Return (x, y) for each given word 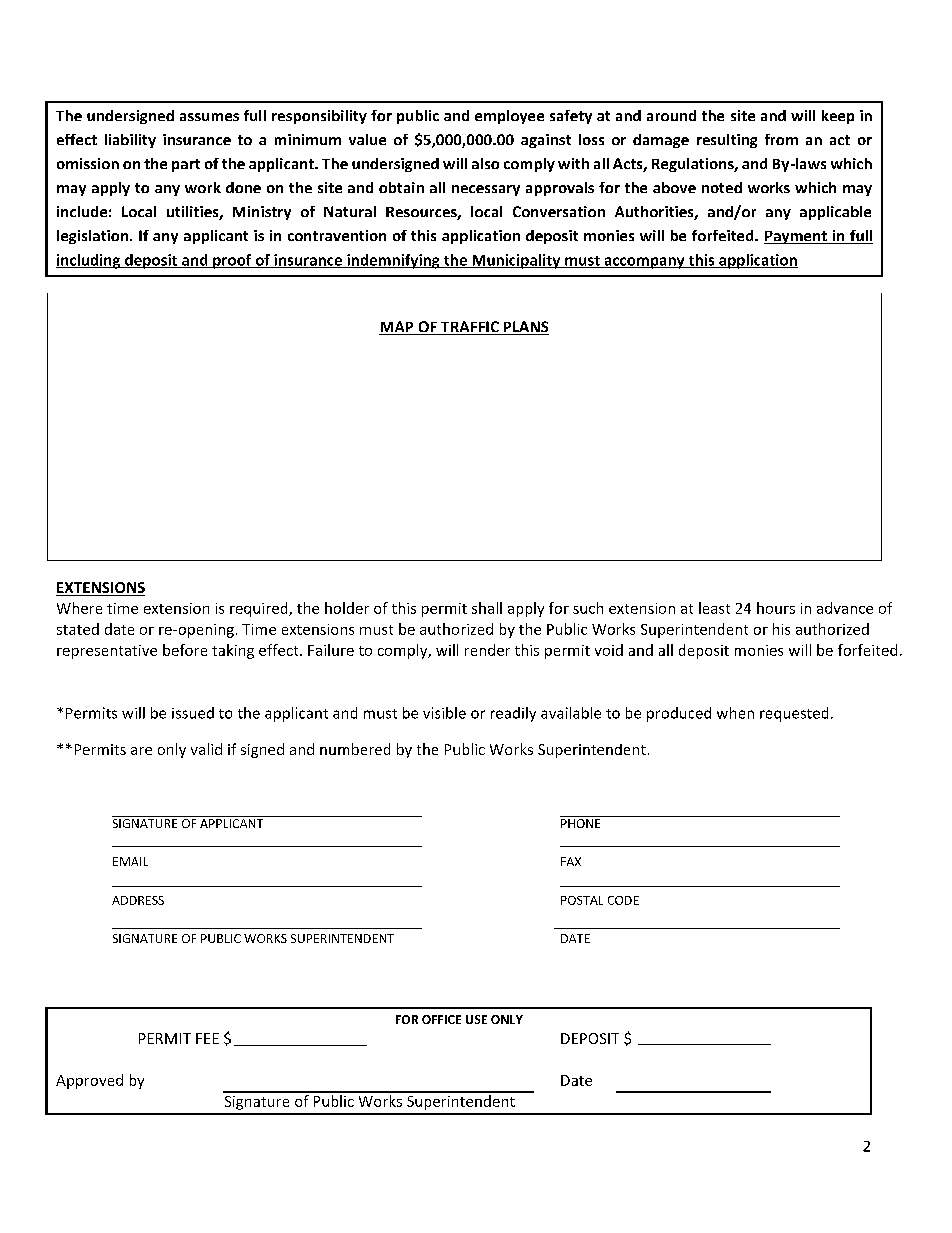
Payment (796, 237)
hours (776, 608)
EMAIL (130, 861)
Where (79, 608)
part (186, 165)
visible (444, 713)
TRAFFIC (470, 328)
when (735, 713)
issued (193, 713)
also (485, 163)
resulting (727, 141)
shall (487, 608)
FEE (207, 1038)
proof (232, 261)
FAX (571, 861)
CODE (623, 900)
